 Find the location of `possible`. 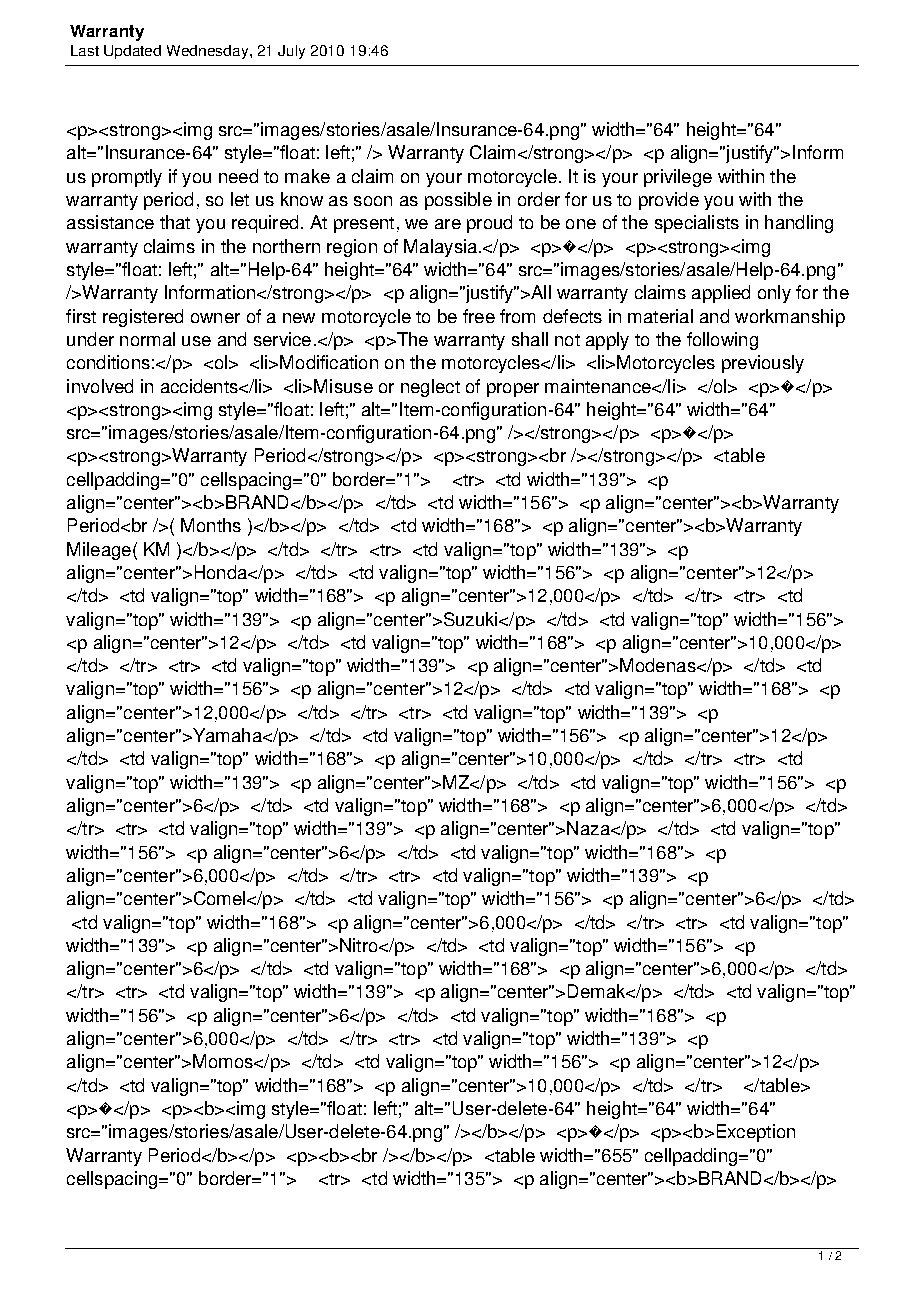

possible is located at coordinates (458, 201).
